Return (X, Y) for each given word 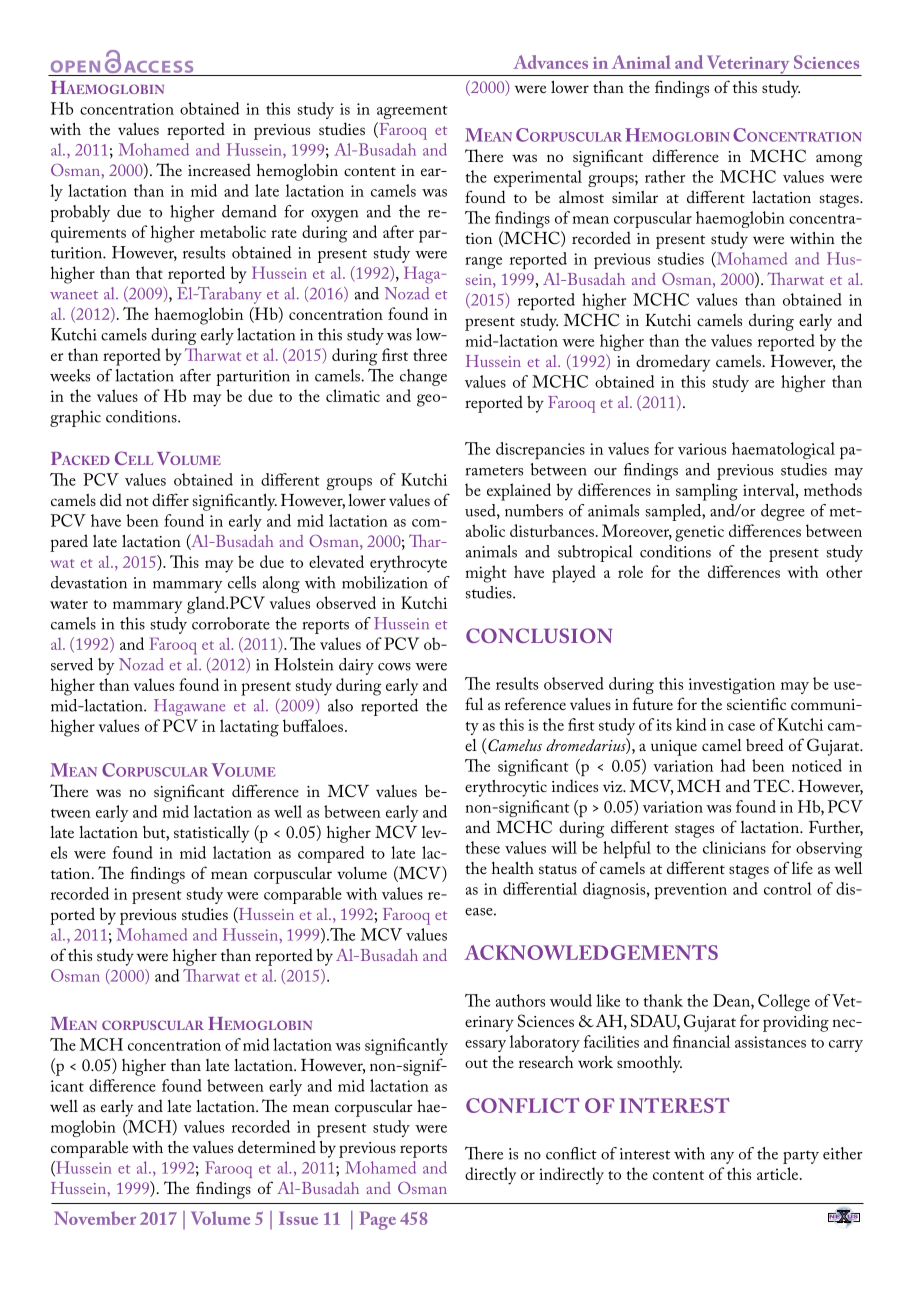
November (95, 1218)
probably (80, 213)
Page (378, 1220)
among (839, 160)
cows (394, 667)
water (69, 604)
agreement (412, 112)
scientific (756, 703)
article (779, 1173)
